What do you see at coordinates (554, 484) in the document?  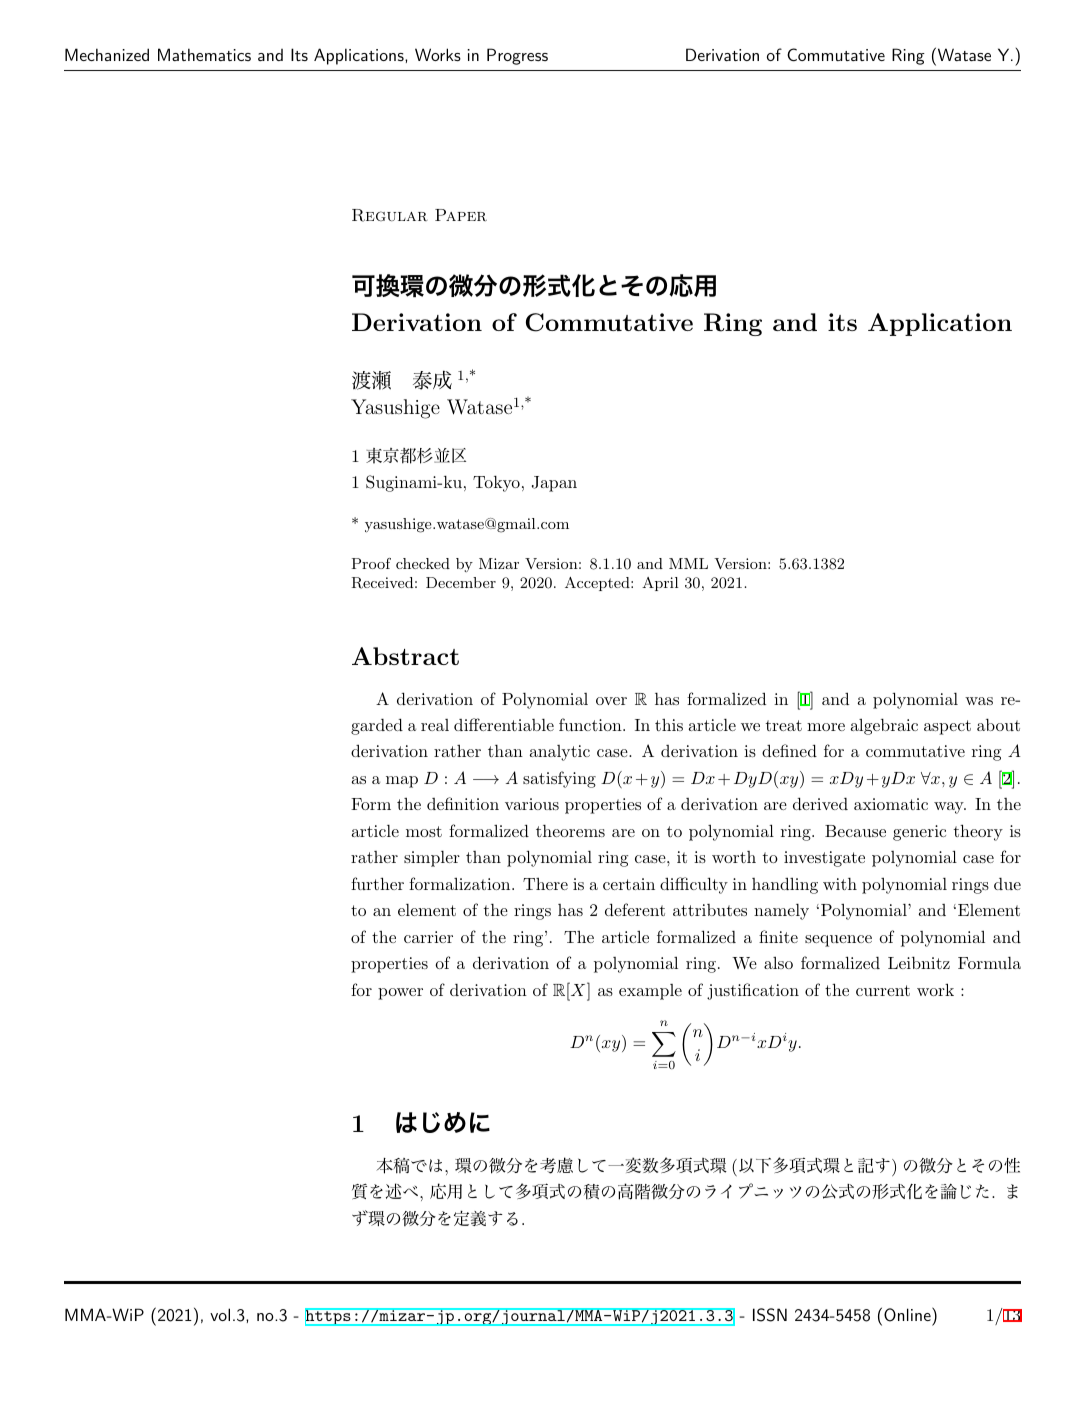 I see `Japan` at bounding box center [554, 484].
